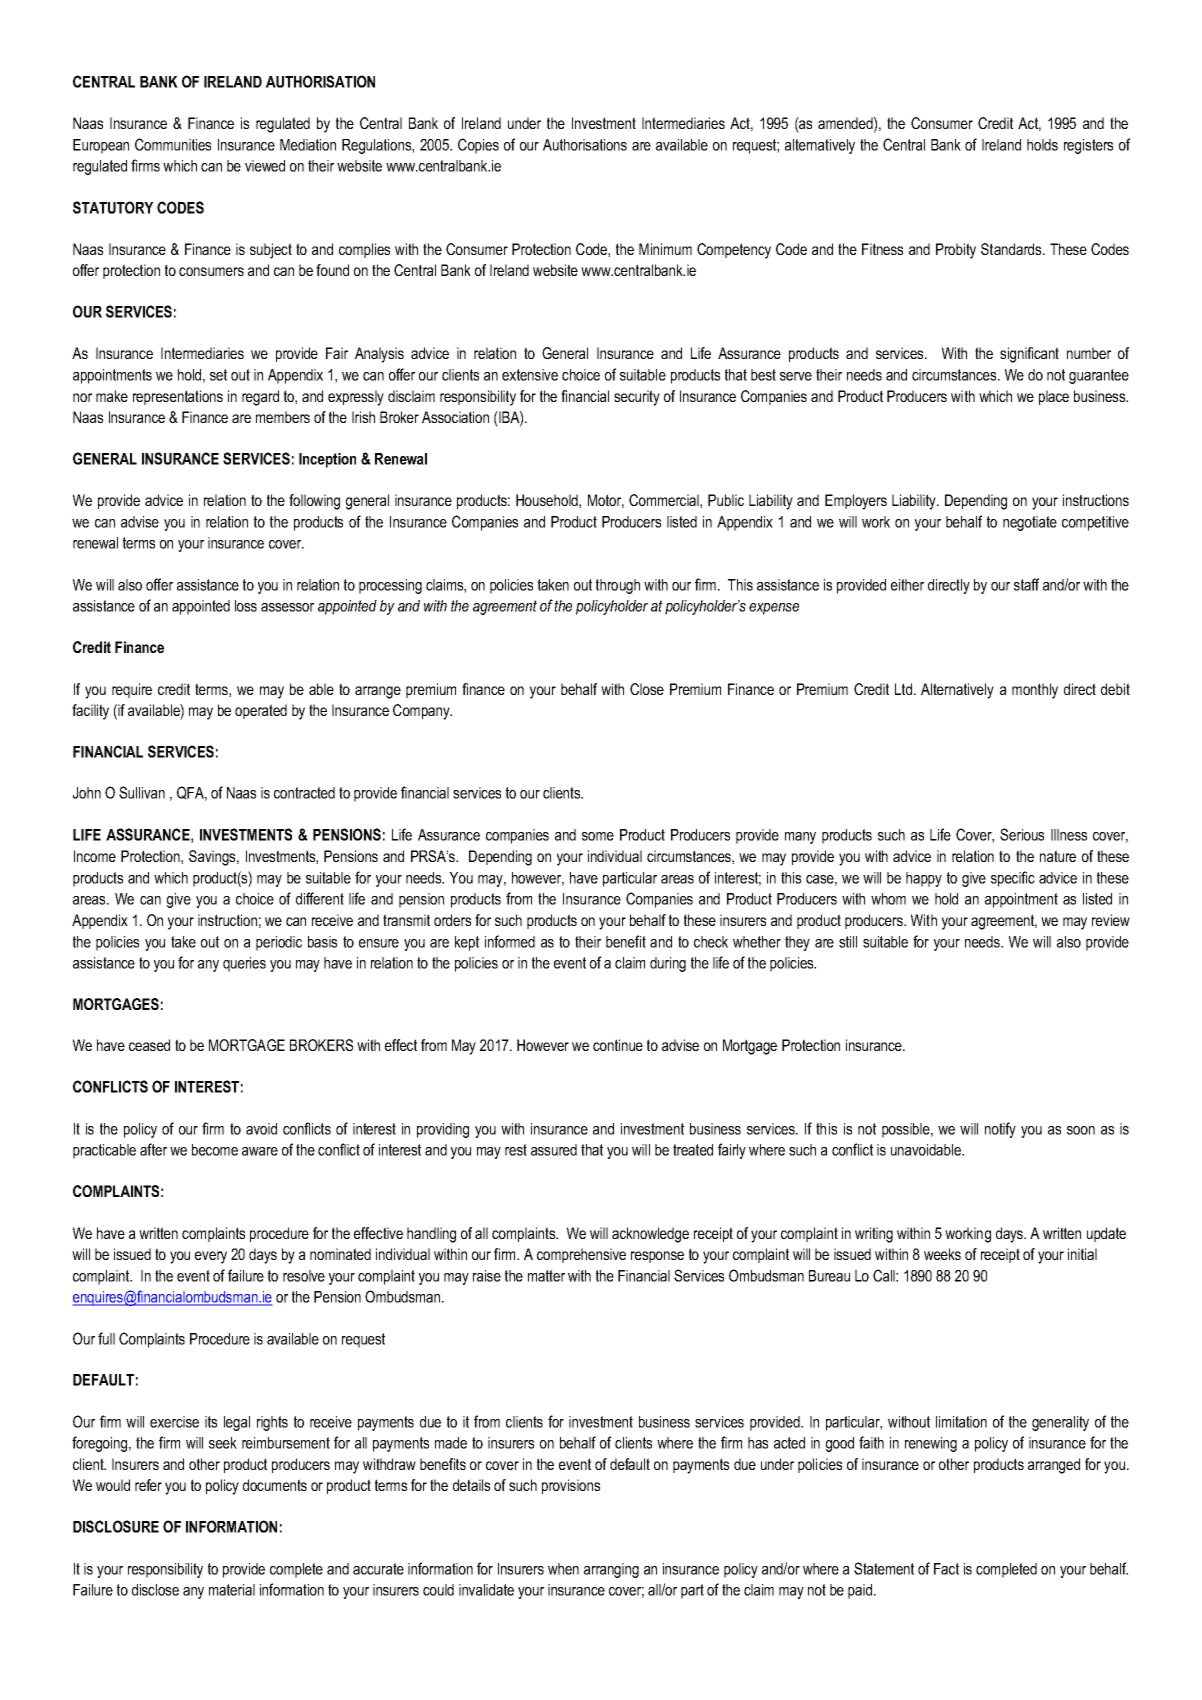  Describe the element at coordinates (232, 1590) in the document. I see `material` at that location.
